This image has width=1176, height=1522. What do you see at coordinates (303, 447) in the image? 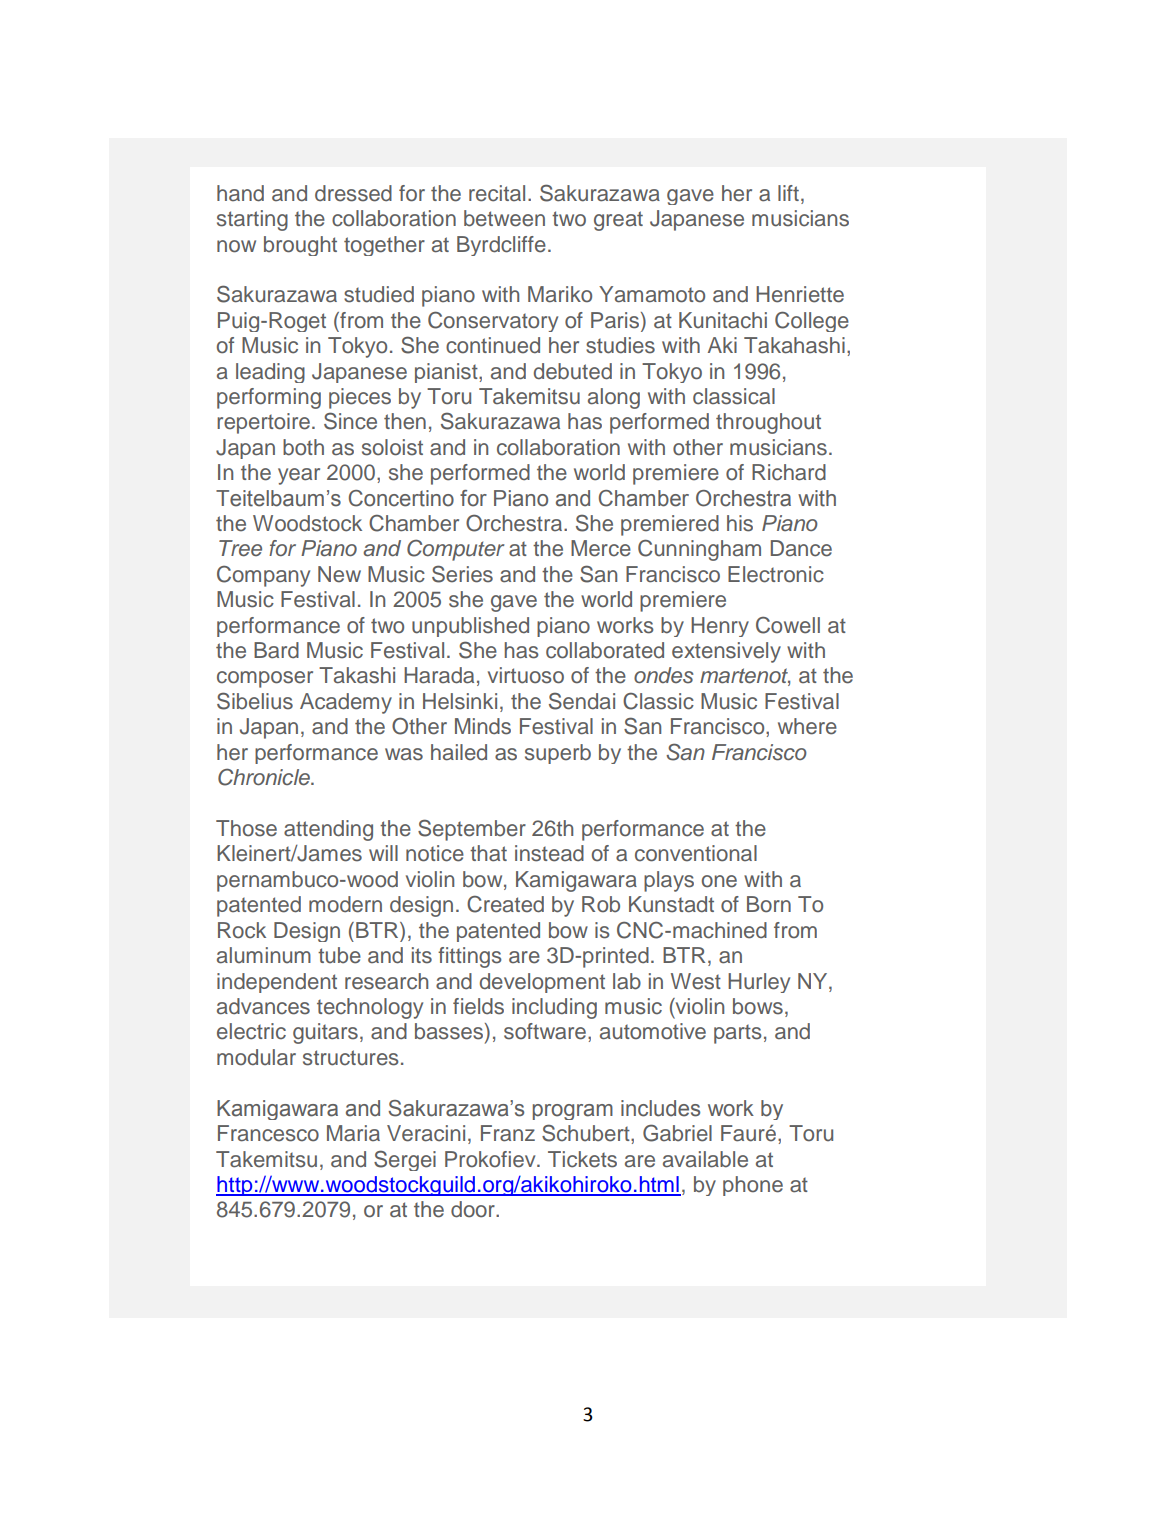
I see `both` at bounding box center [303, 447].
